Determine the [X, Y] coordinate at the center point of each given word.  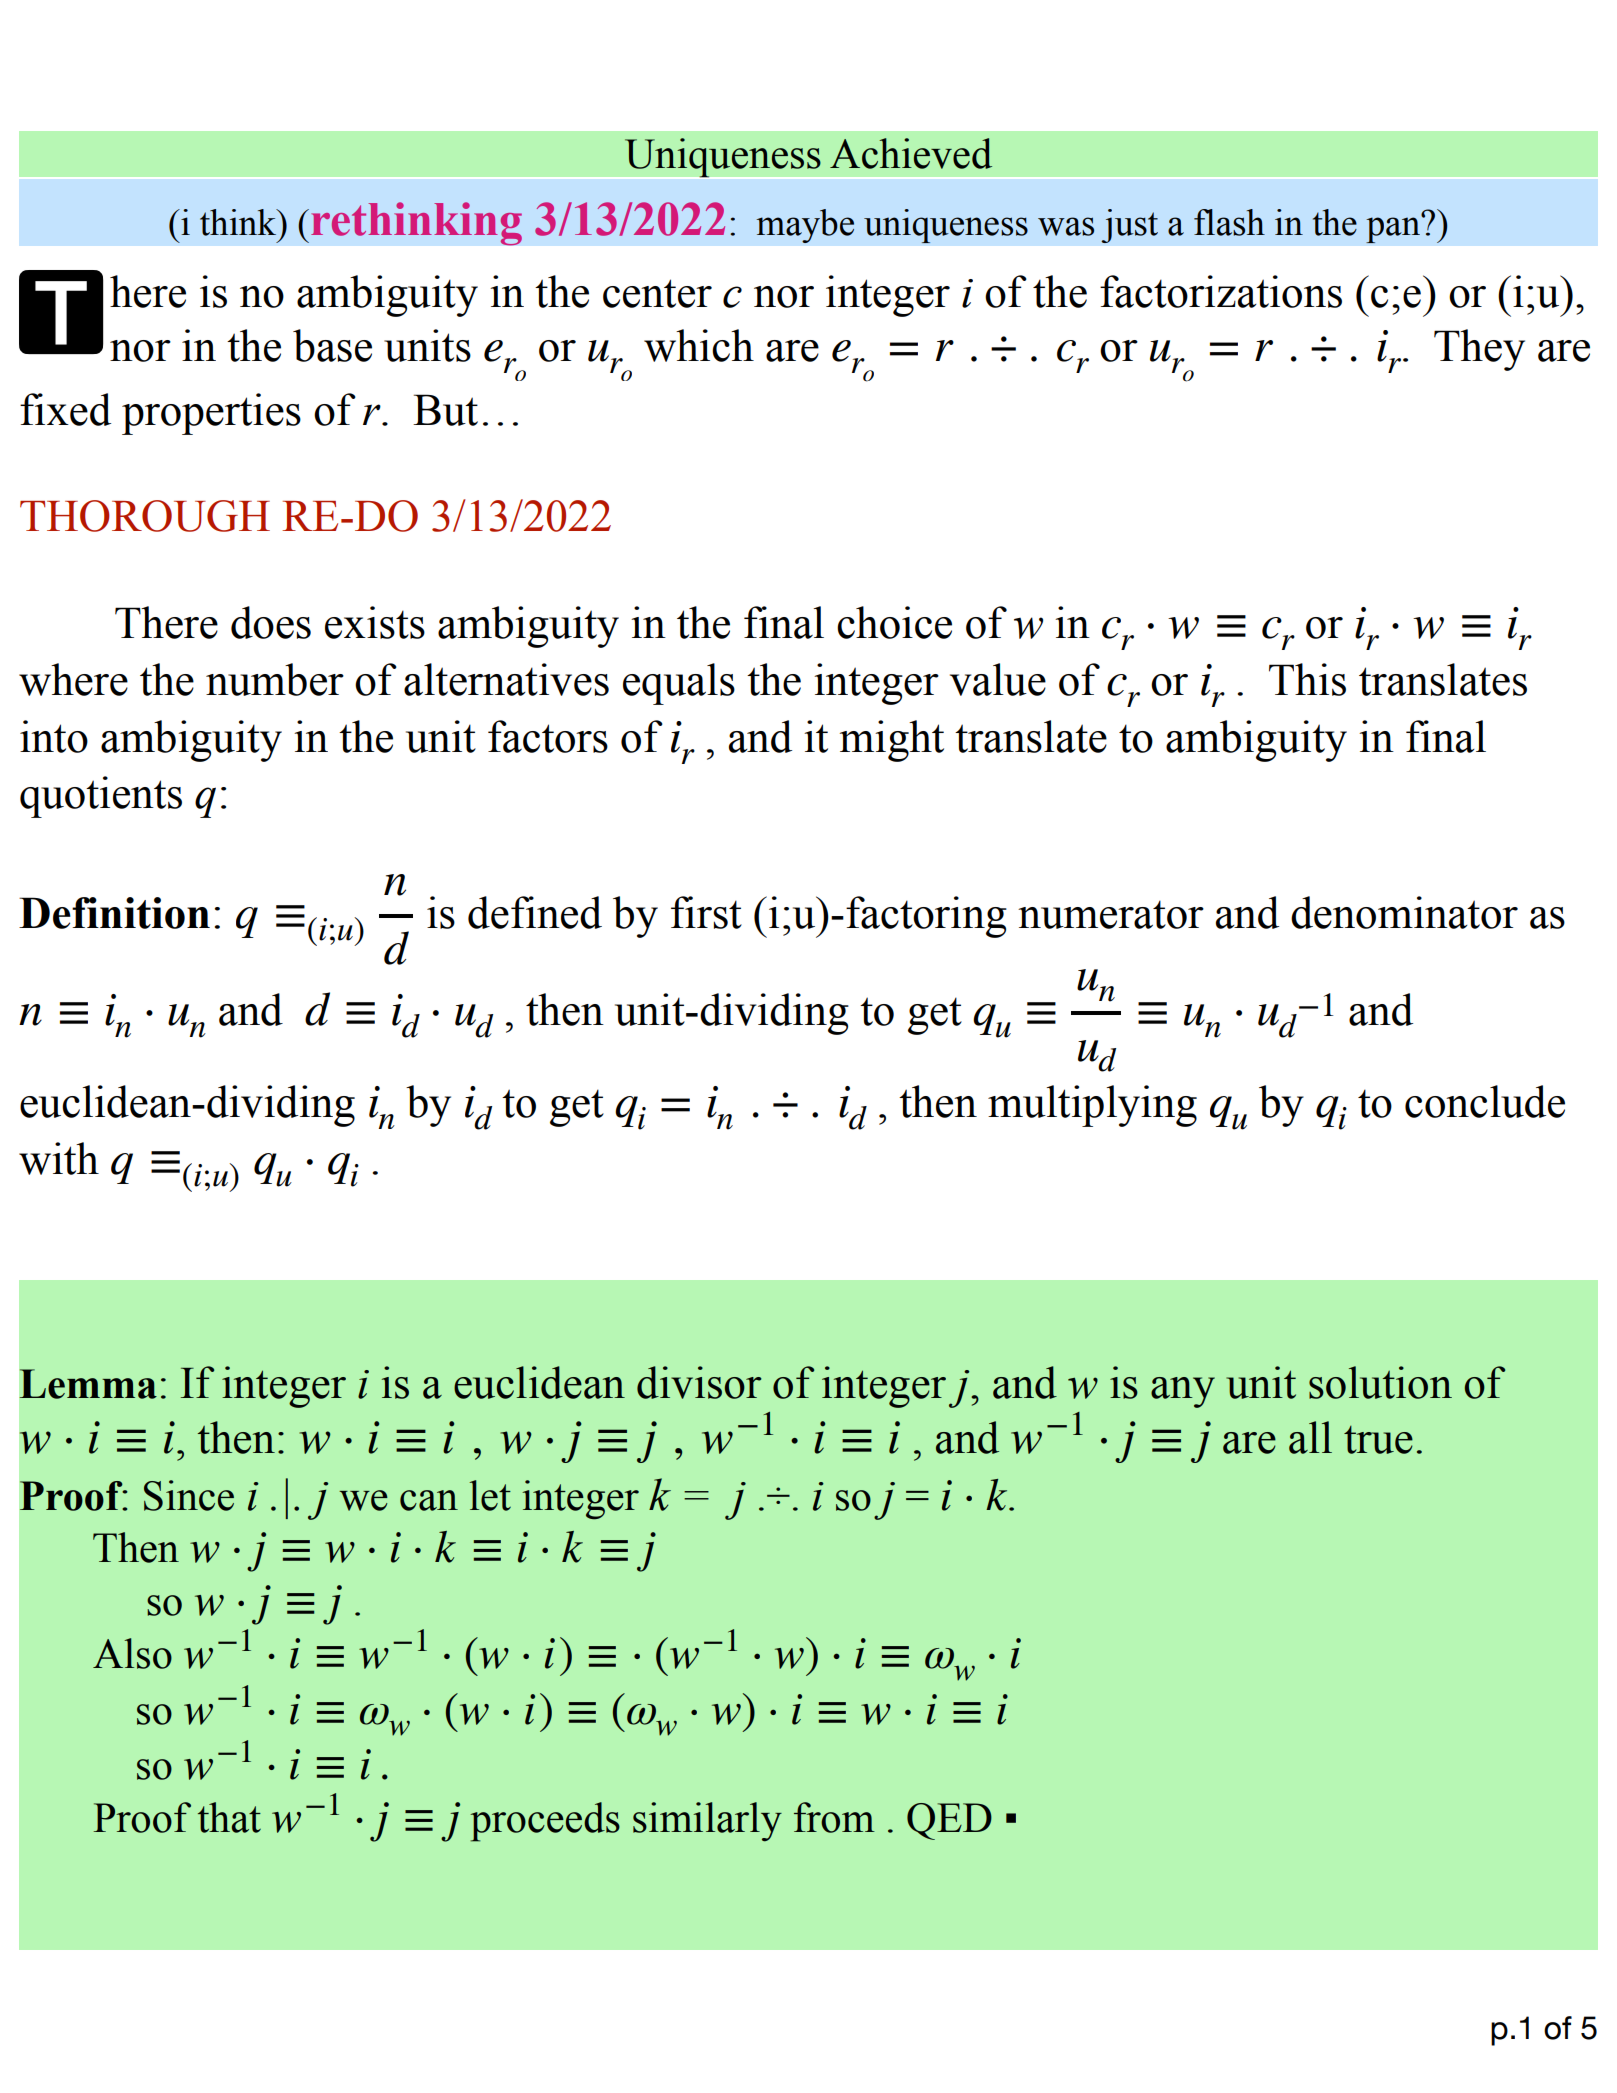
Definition [114, 913]
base [332, 345]
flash [1229, 222]
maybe [805, 226]
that [229, 1817]
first [706, 912]
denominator [1404, 912]
